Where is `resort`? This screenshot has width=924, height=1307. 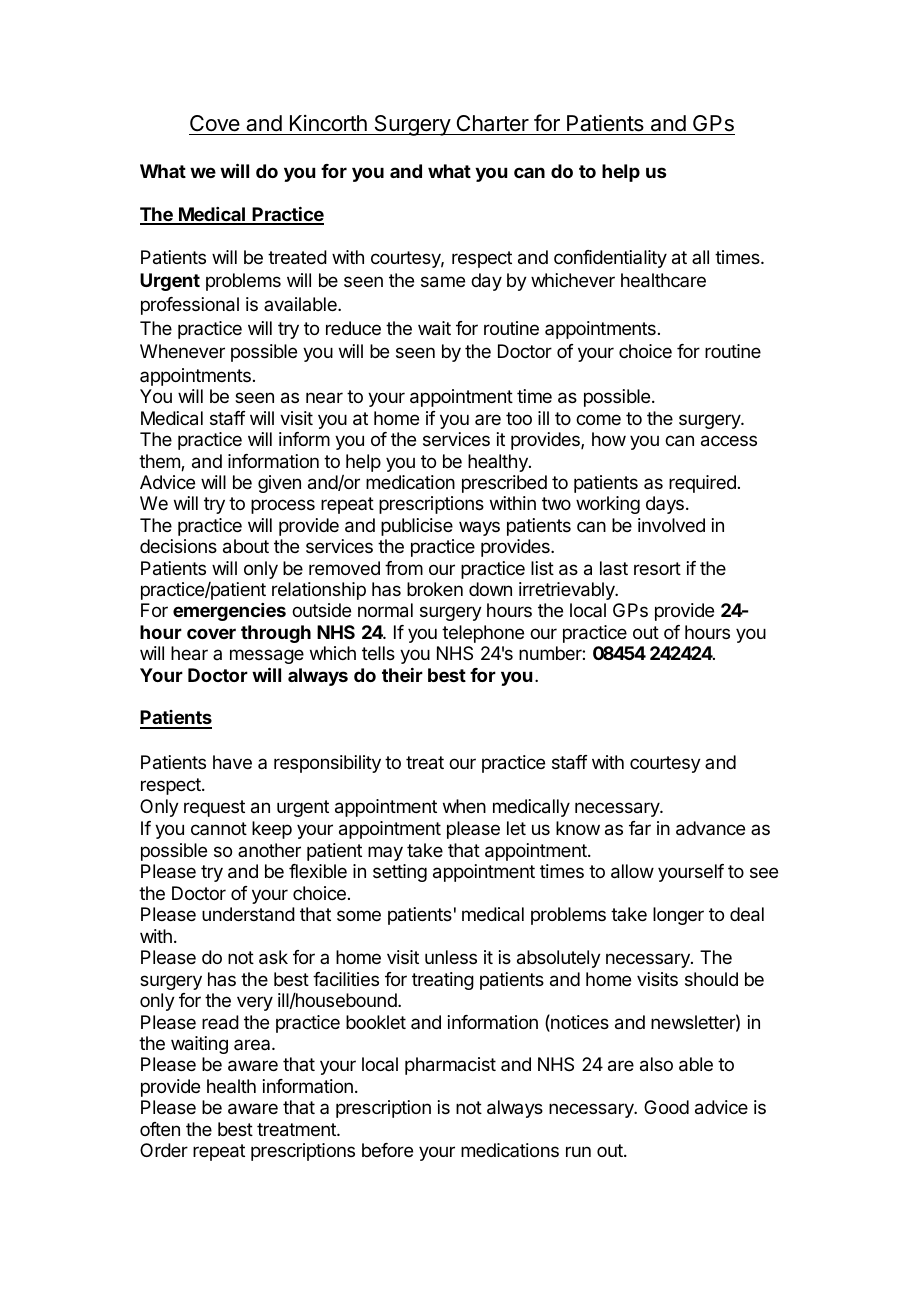
resort is located at coordinates (657, 568).
